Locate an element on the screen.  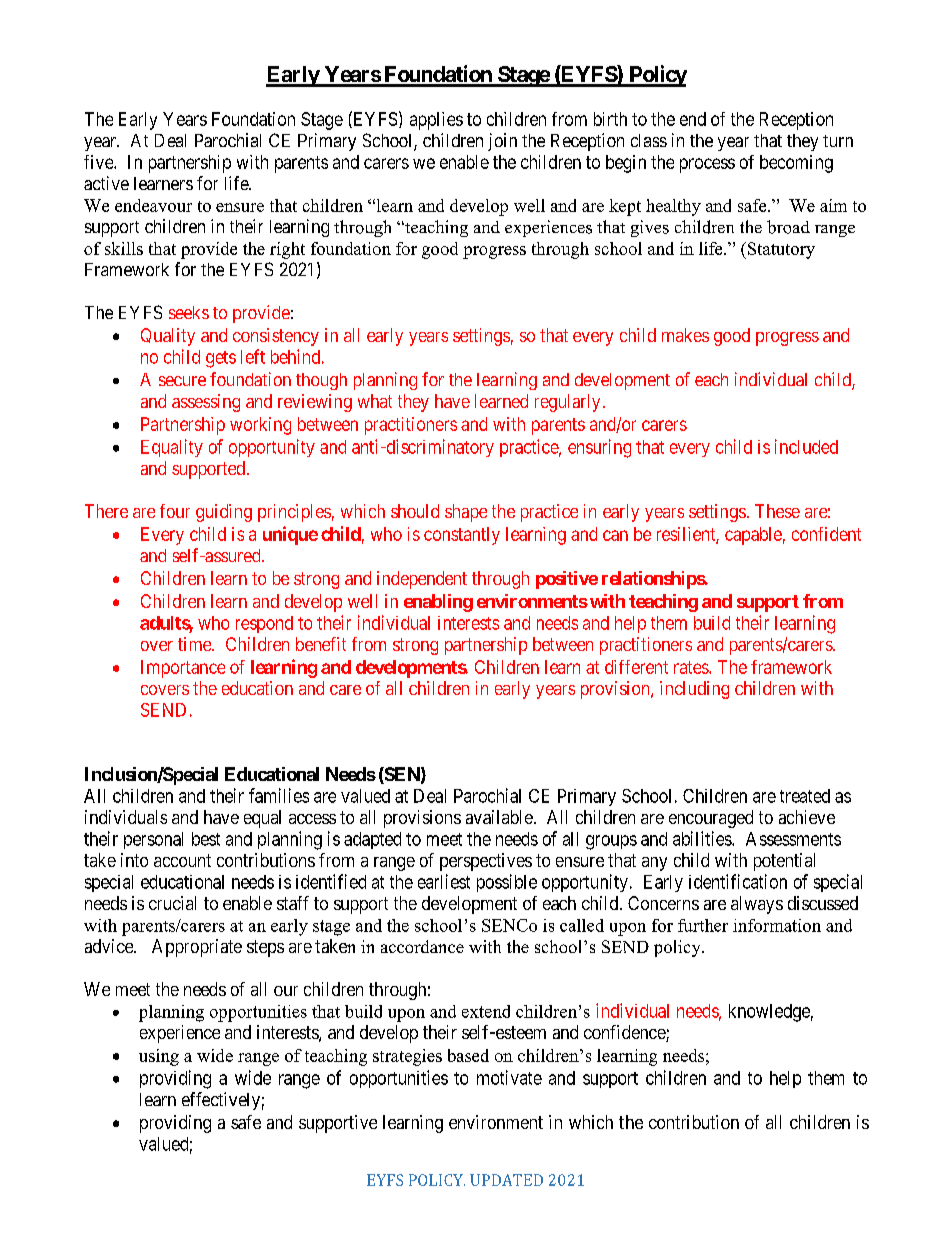
using is located at coordinates (159, 1057).
